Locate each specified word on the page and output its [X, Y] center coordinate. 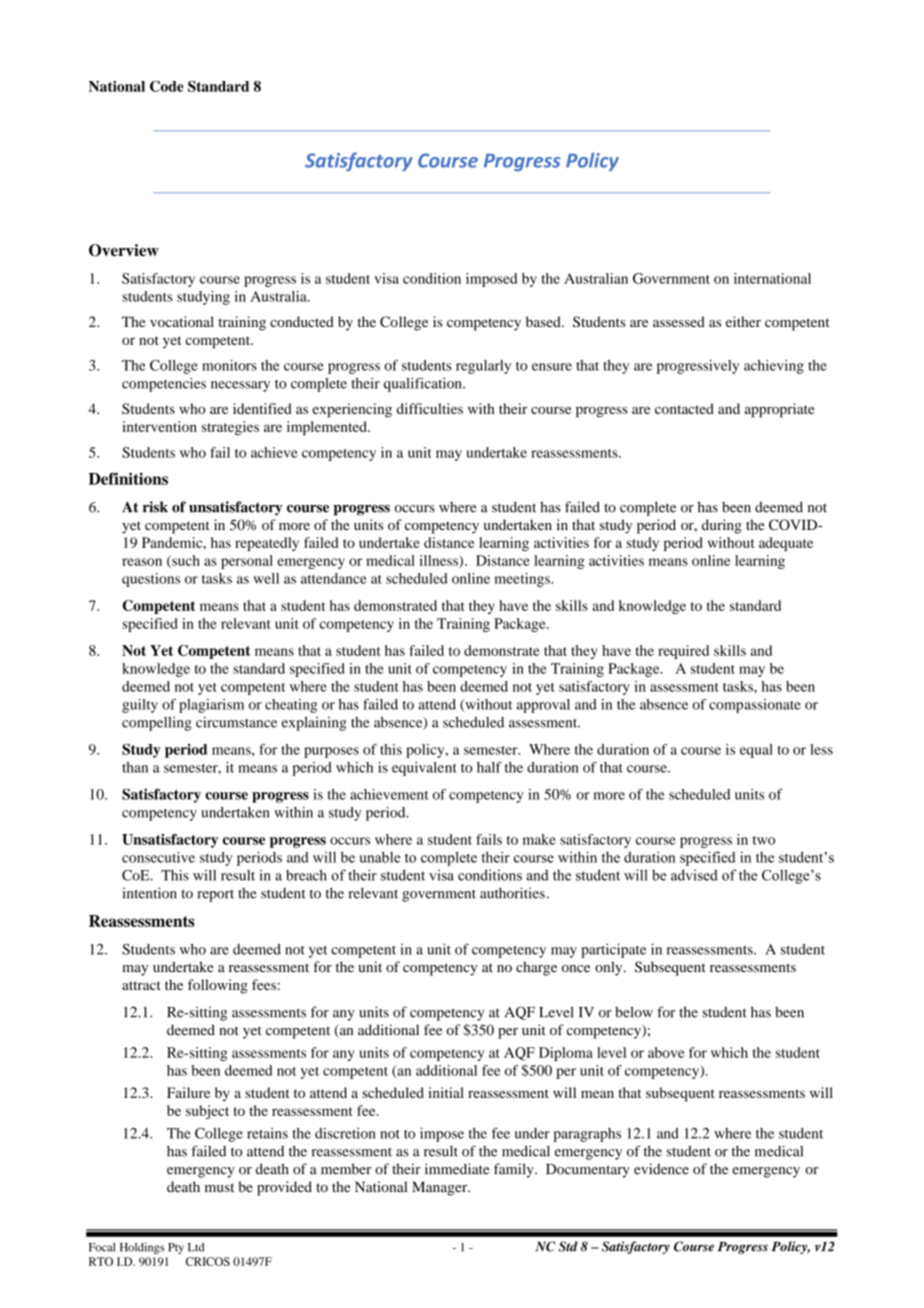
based [544, 321]
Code [167, 86]
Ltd [196, 1247]
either [743, 321]
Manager [441, 1188]
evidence [661, 1169]
